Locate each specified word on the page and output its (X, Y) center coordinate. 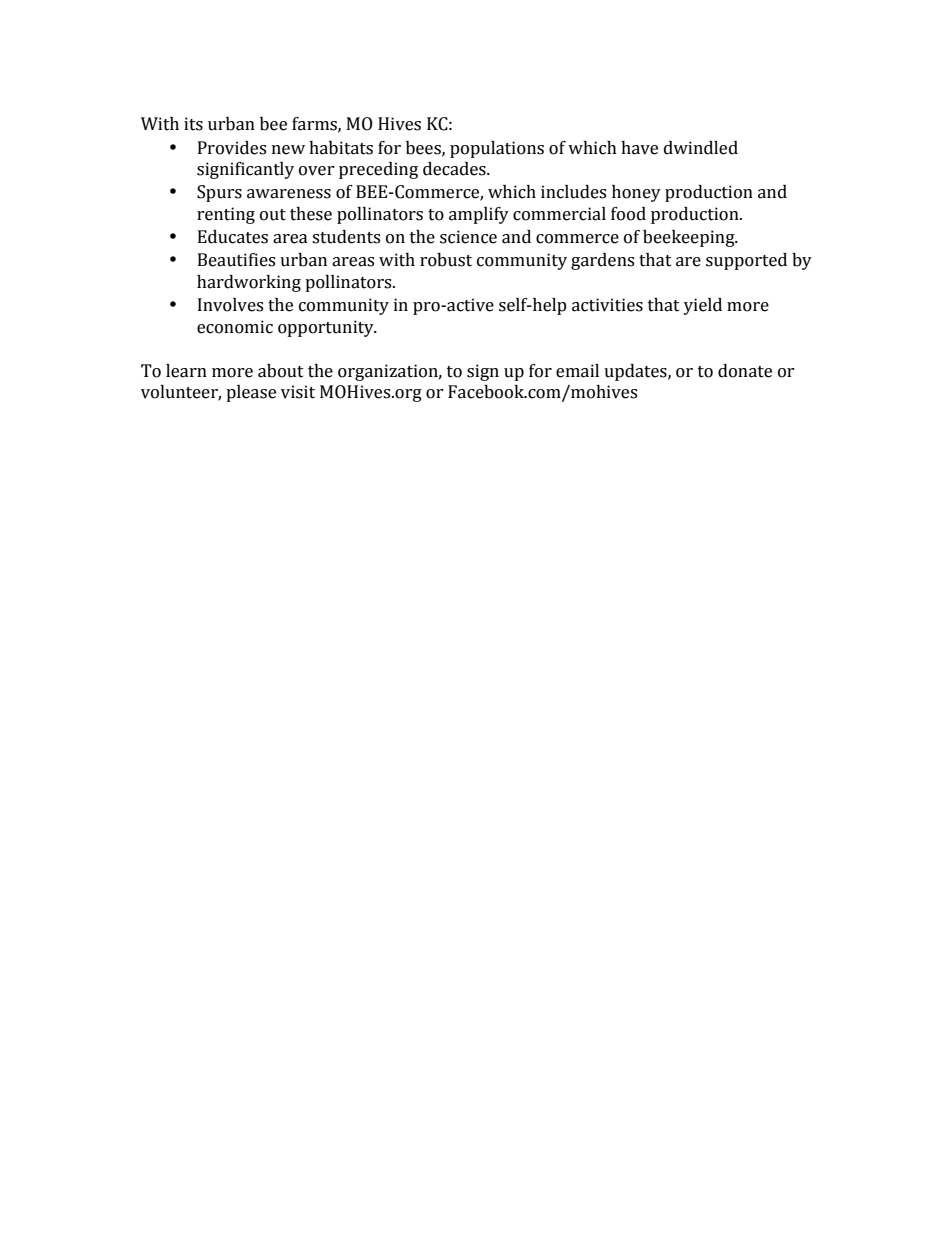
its (193, 124)
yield (702, 306)
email (577, 371)
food (628, 214)
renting (226, 215)
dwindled (701, 148)
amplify (479, 215)
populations (497, 149)
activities (607, 305)
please (251, 393)
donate (745, 371)
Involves (230, 305)
